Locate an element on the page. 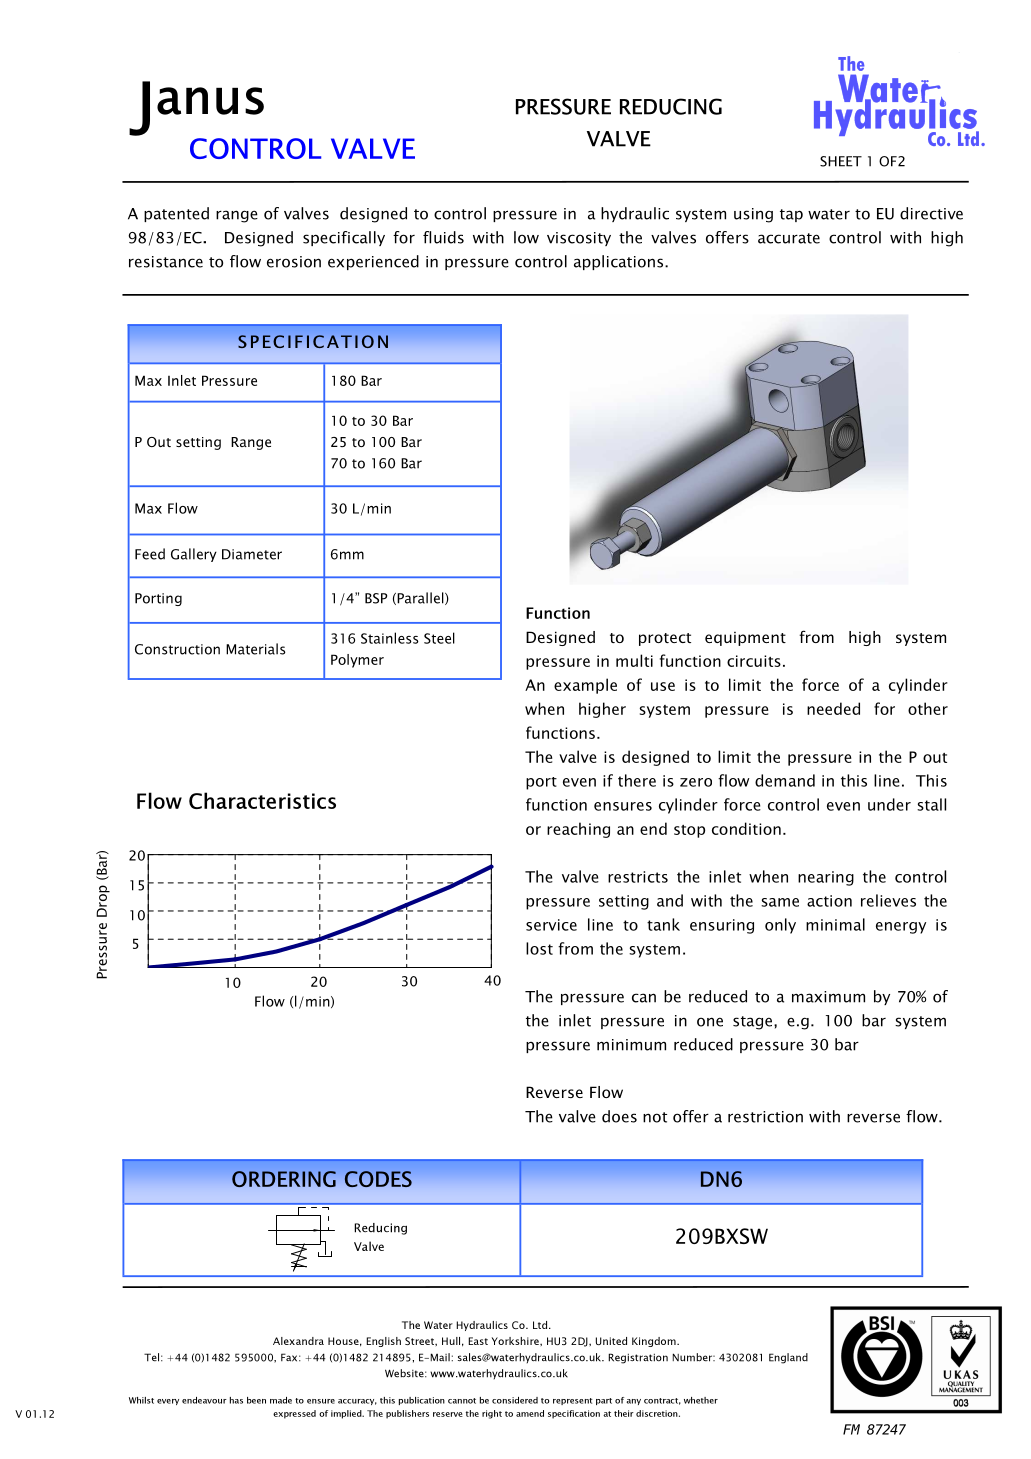 This image has height=1459, width=1031. reaching is located at coordinates (578, 830).
